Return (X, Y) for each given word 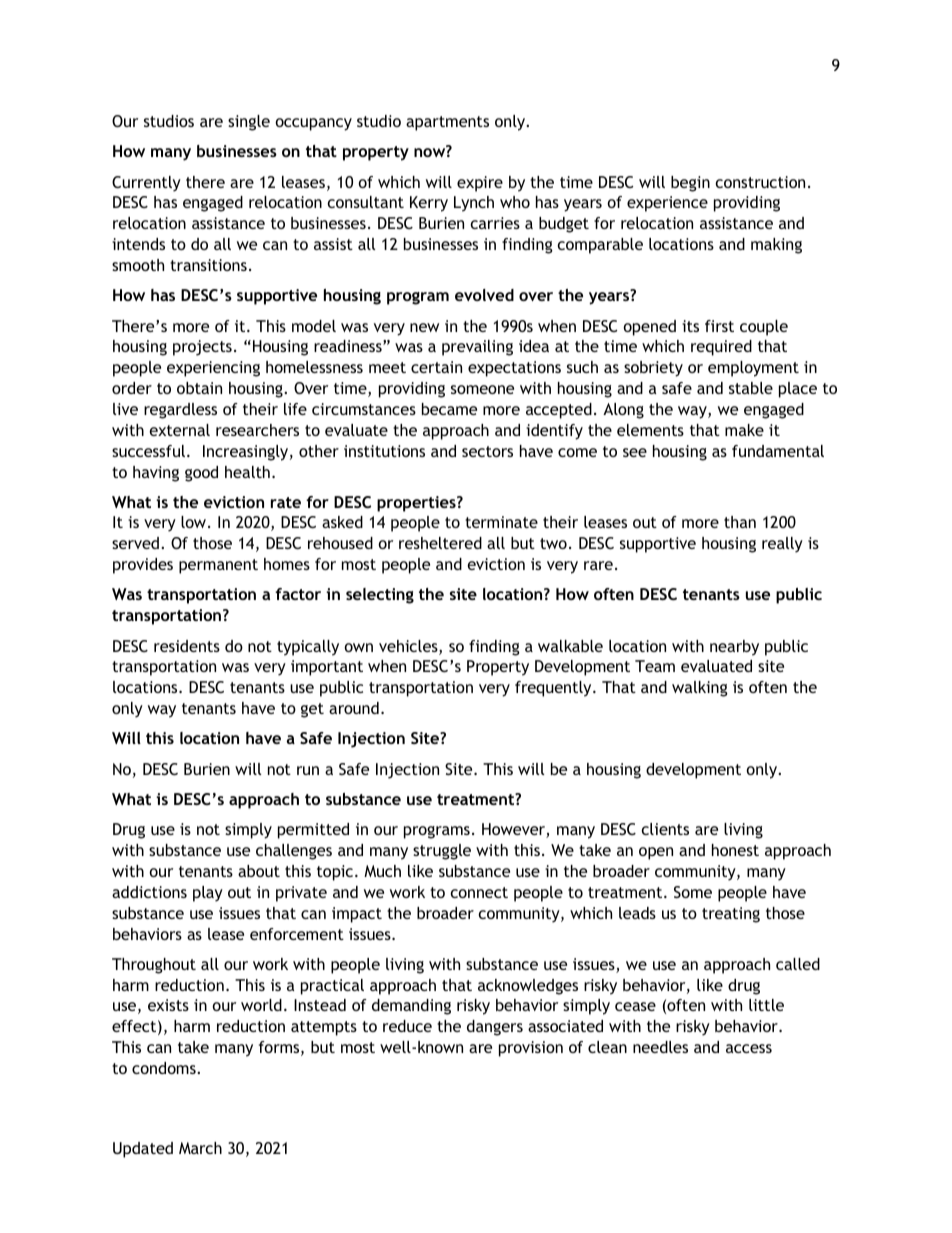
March (200, 1148)
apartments (447, 123)
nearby (734, 648)
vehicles (409, 647)
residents (187, 646)
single (249, 123)
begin (690, 184)
